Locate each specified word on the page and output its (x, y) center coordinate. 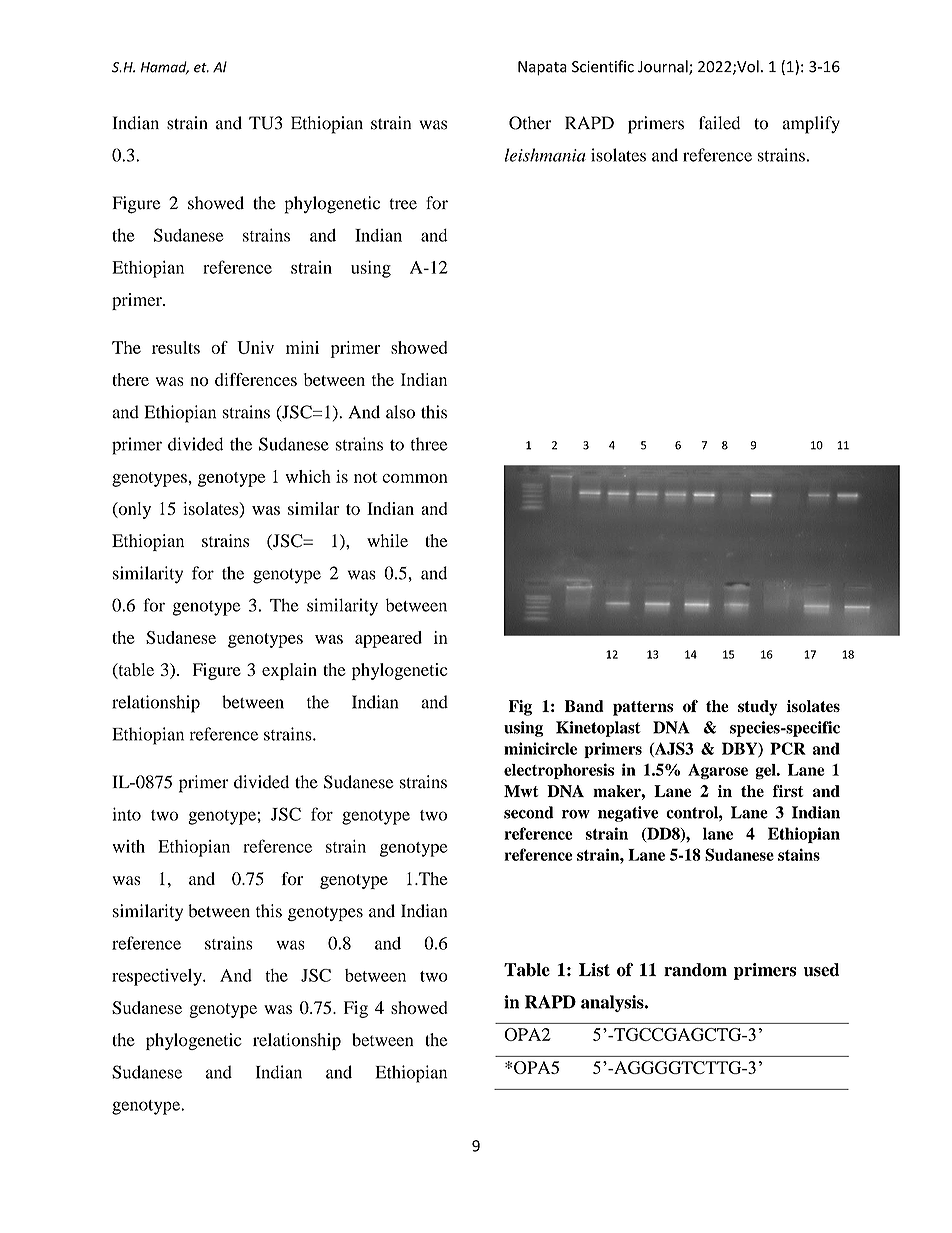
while (387, 540)
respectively (158, 977)
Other (530, 123)
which (308, 476)
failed (719, 123)
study (758, 708)
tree (403, 204)
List (594, 970)
